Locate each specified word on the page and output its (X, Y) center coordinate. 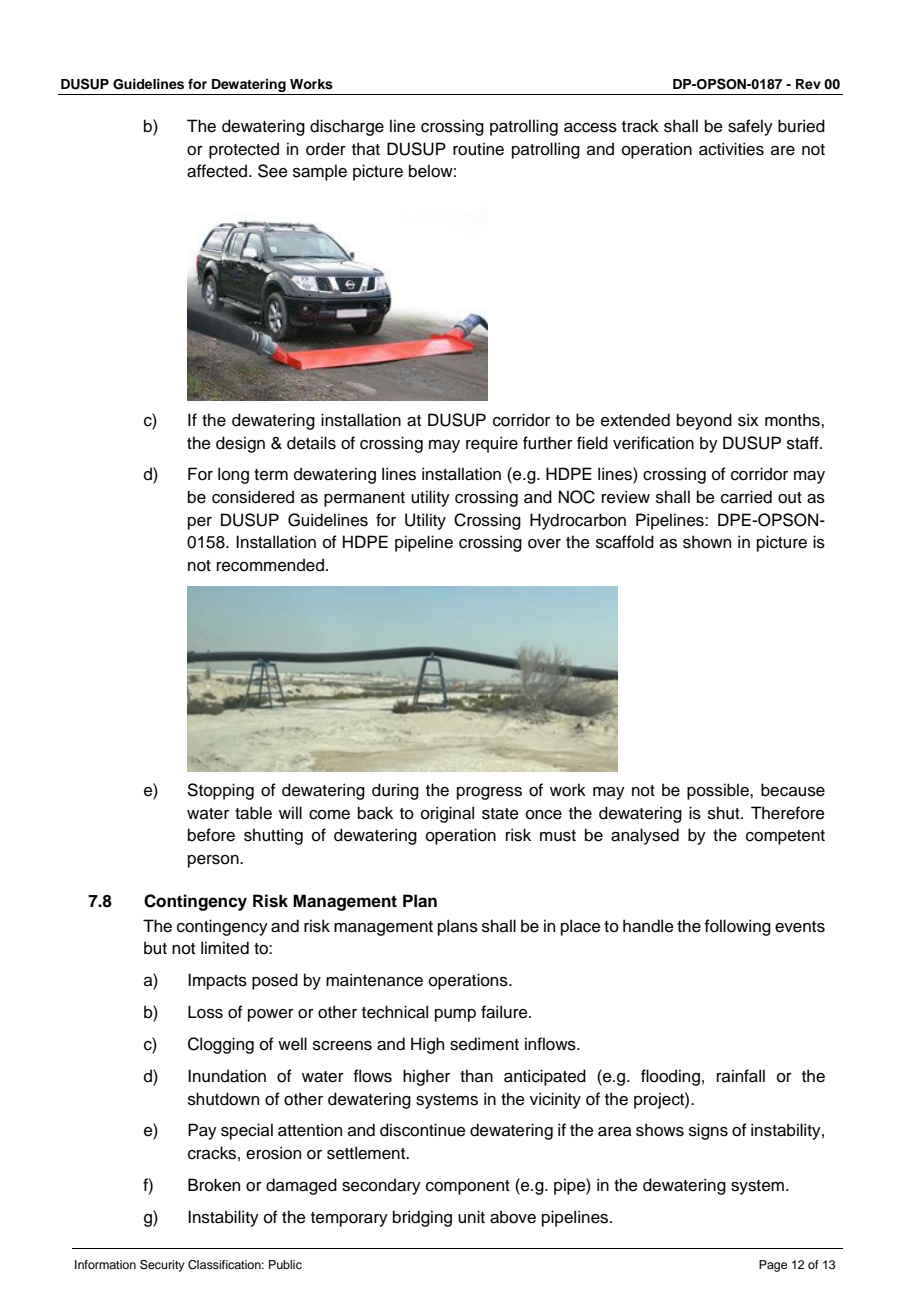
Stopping (221, 791)
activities (731, 149)
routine (478, 149)
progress (489, 793)
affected (218, 171)
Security (162, 1266)
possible (719, 791)
